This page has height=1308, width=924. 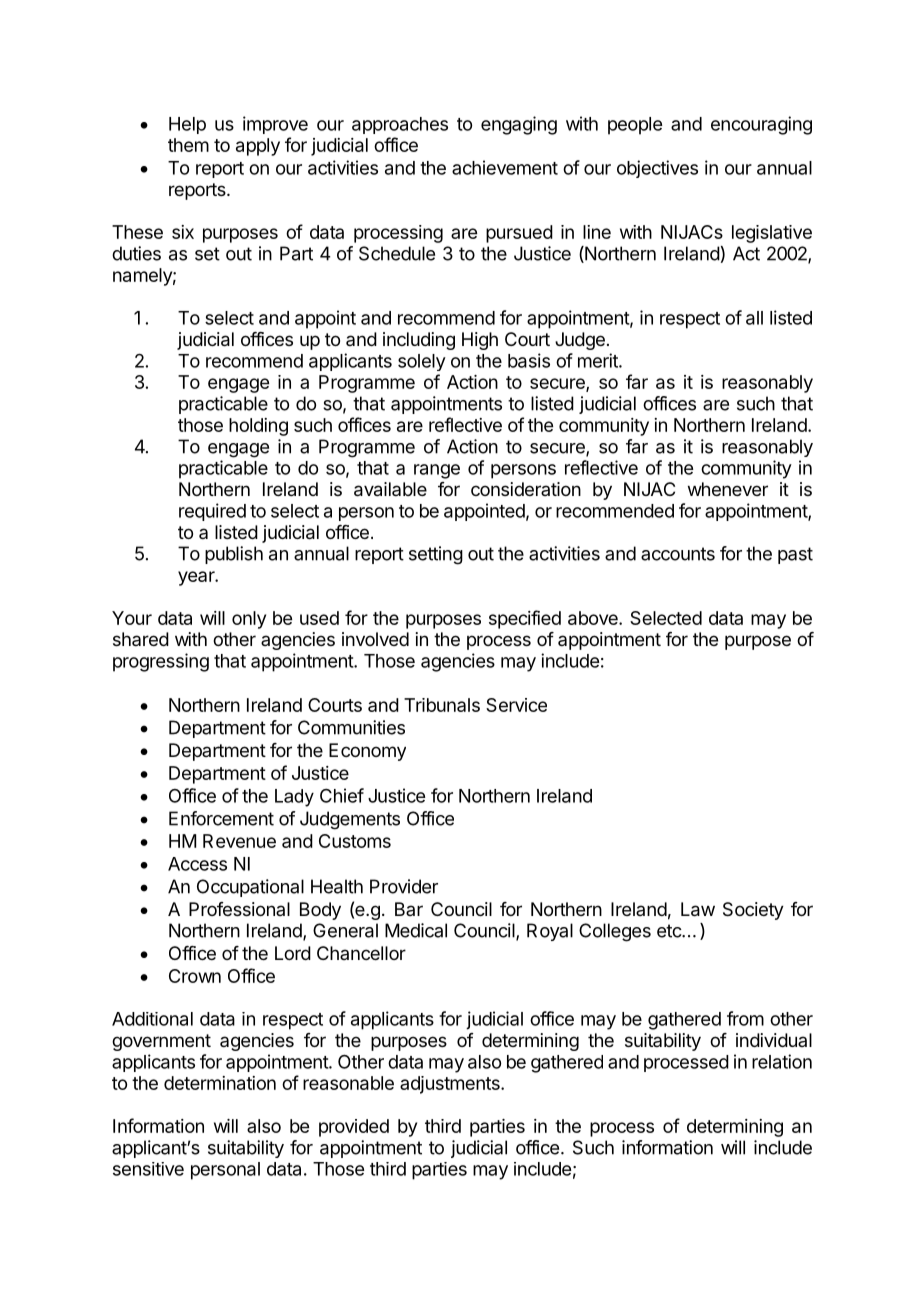 What do you see at coordinates (728, 489) in the page?
I see `whenever` at bounding box center [728, 489].
